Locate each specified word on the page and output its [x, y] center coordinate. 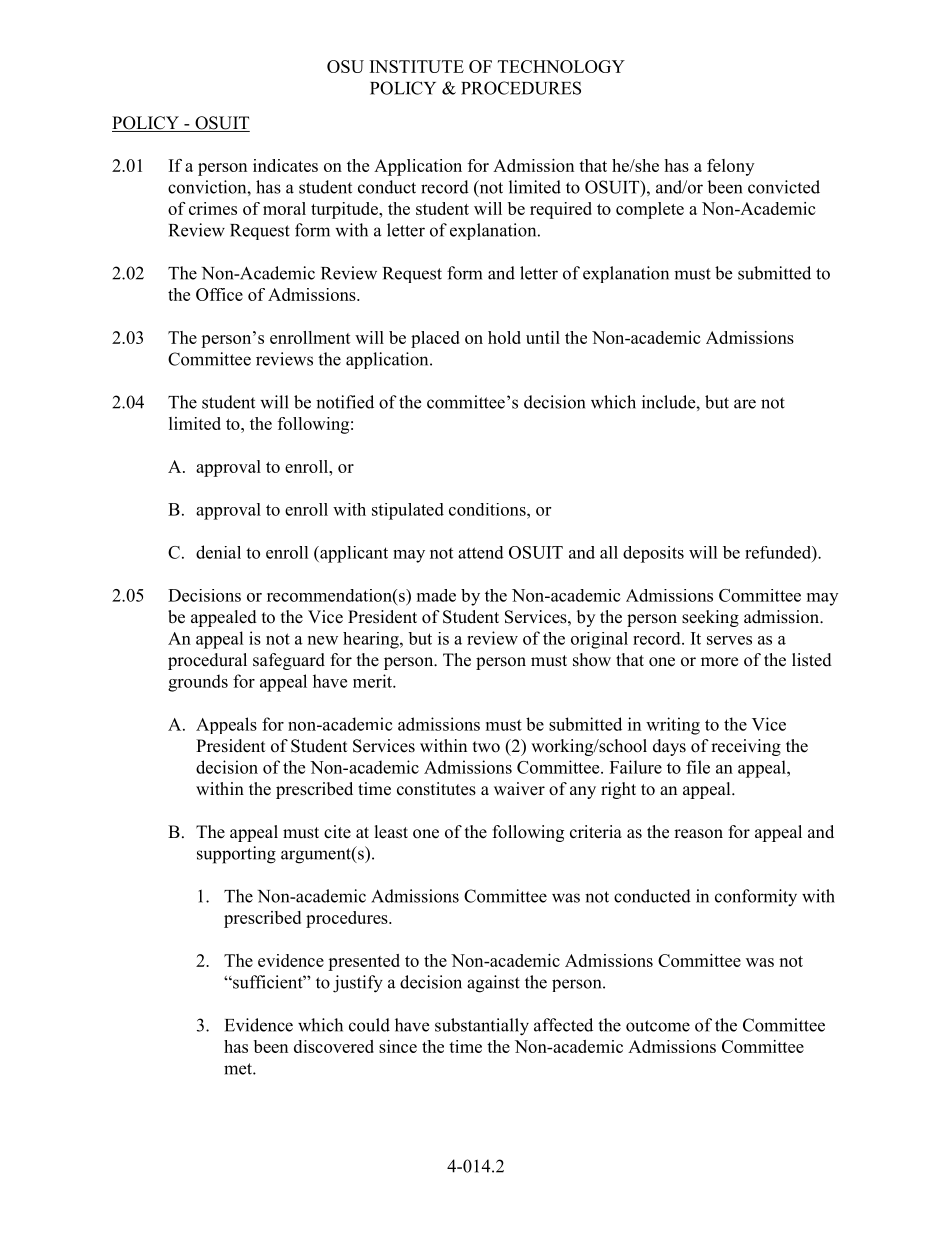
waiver [519, 789]
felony [730, 167]
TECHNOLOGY [561, 66]
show [592, 660]
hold [504, 337]
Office [219, 294]
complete [650, 210]
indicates [285, 165]
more [719, 662]
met [239, 1069]
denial [218, 552]
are [745, 404]
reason [698, 834]
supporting [236, 855]
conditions [488, 509]
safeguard [289, 661]
